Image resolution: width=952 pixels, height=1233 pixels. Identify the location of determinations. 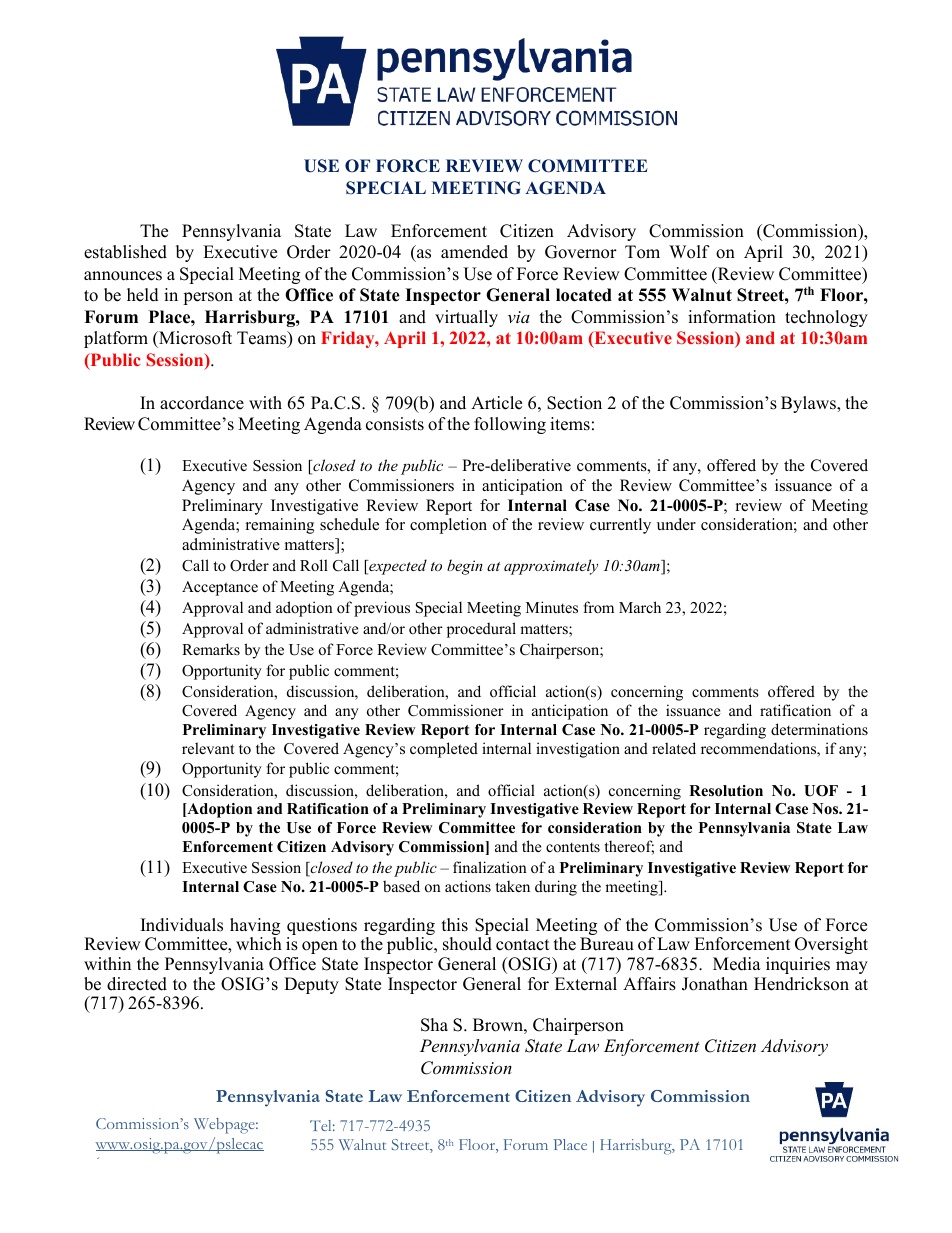
(819, 729).
